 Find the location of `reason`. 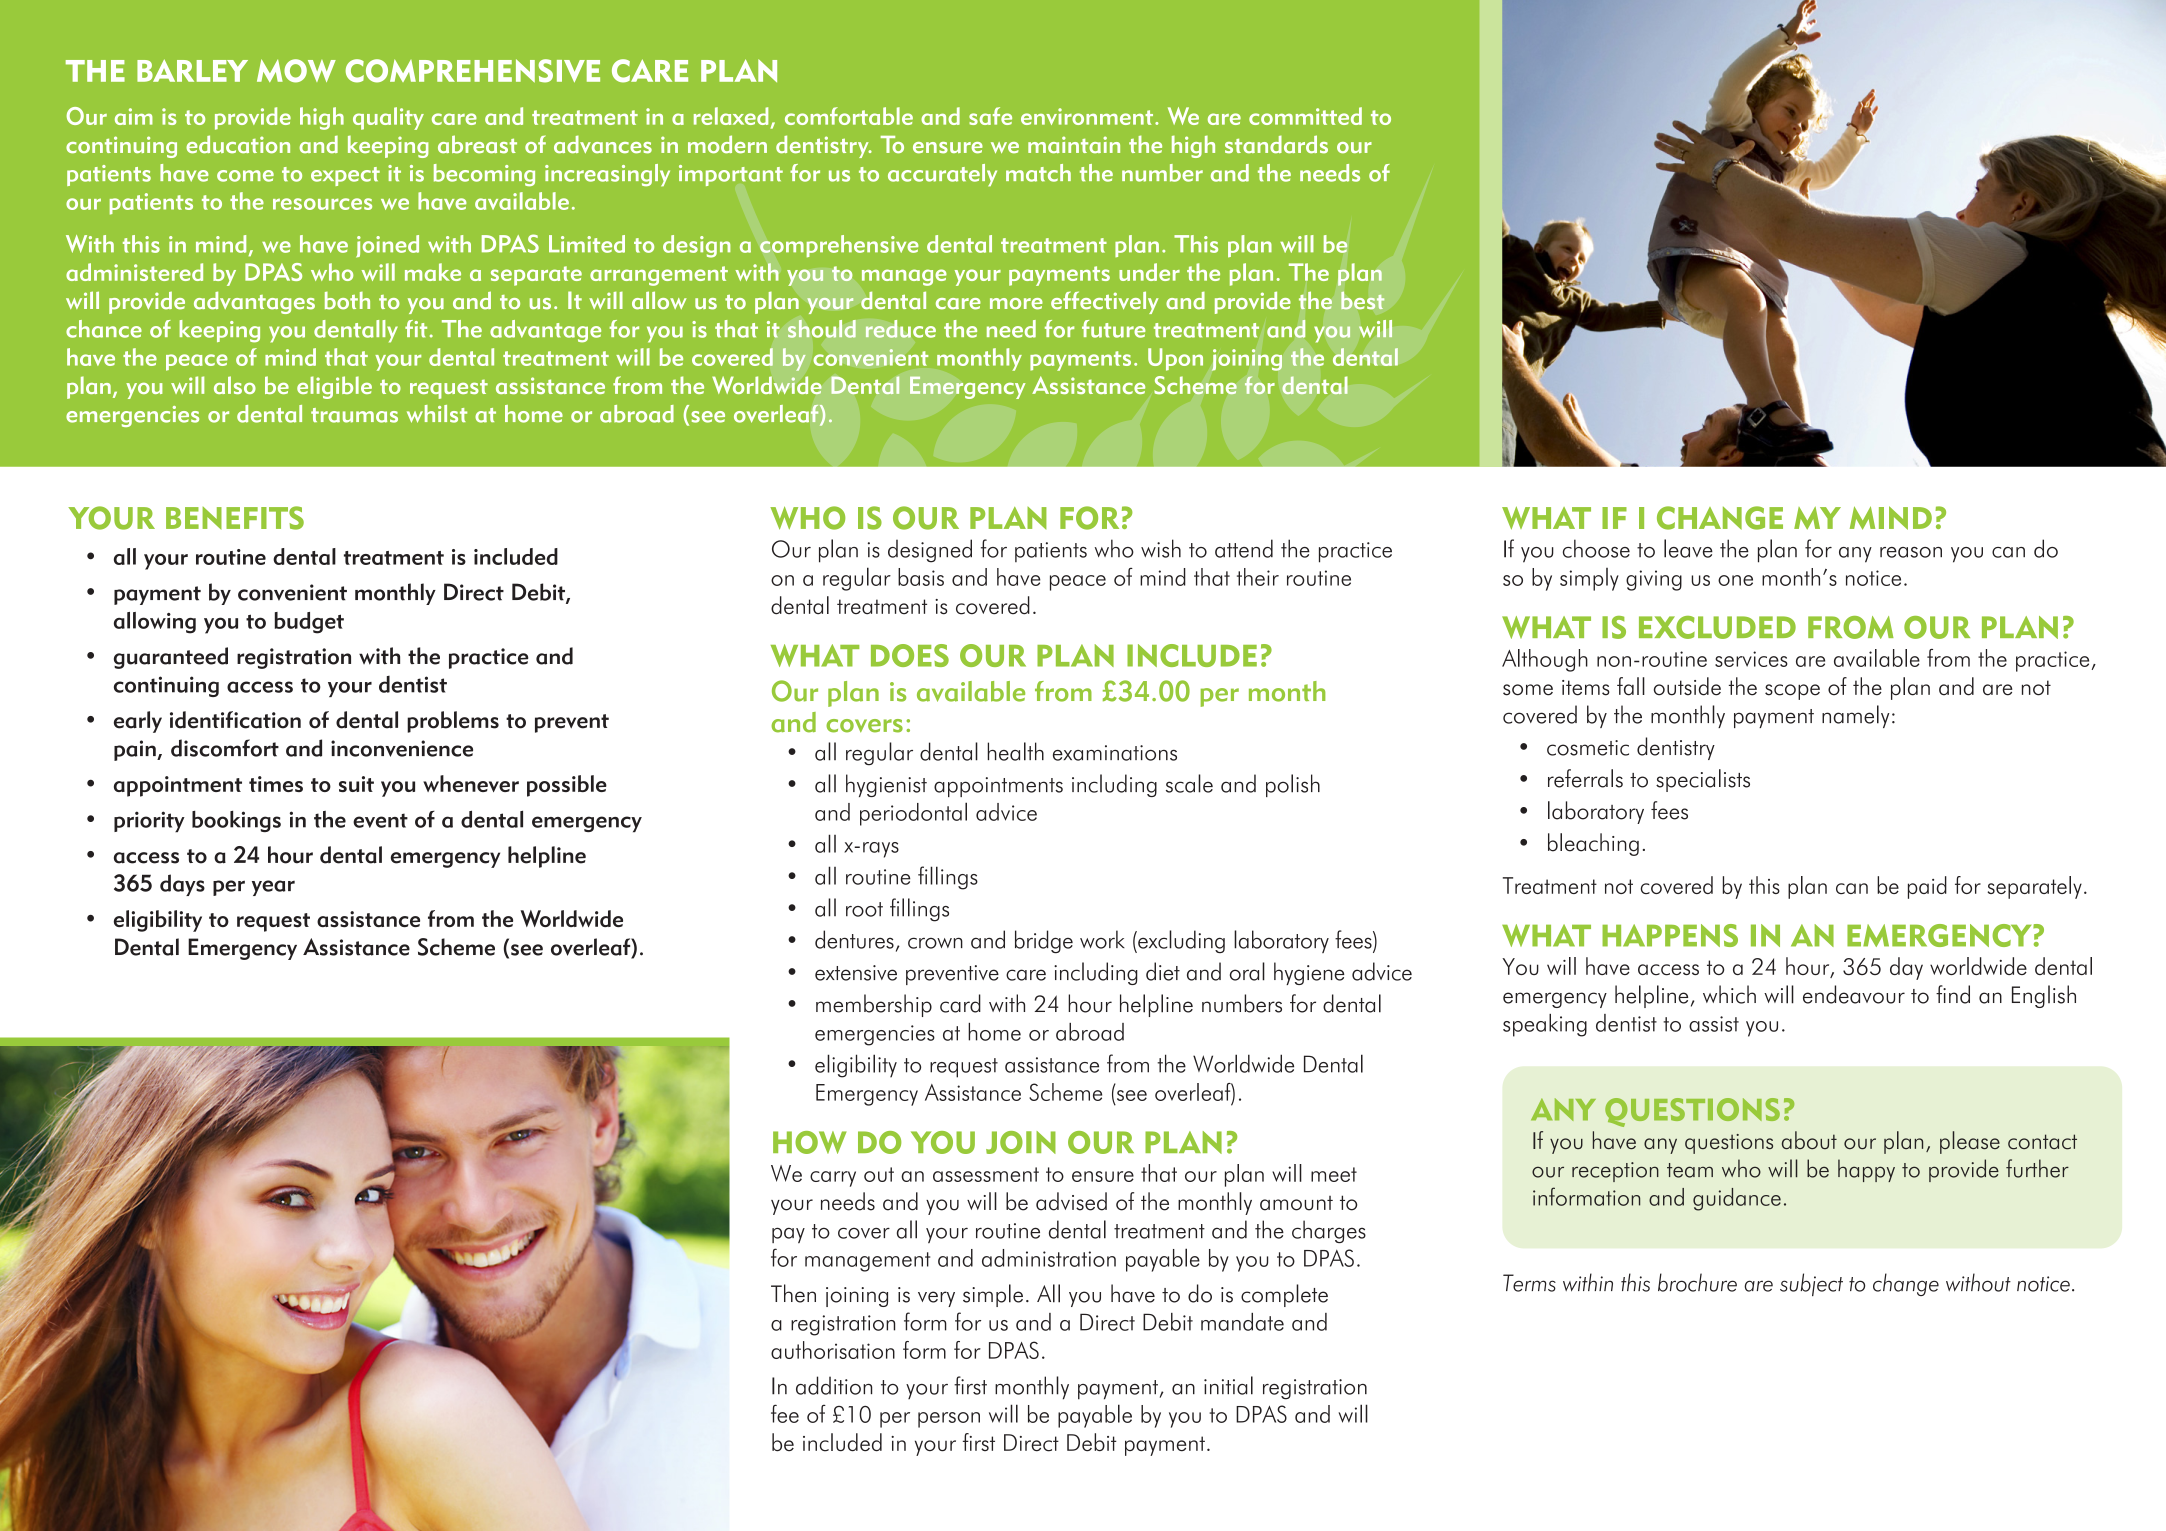

reason is located at coordinates (1911, 552).
